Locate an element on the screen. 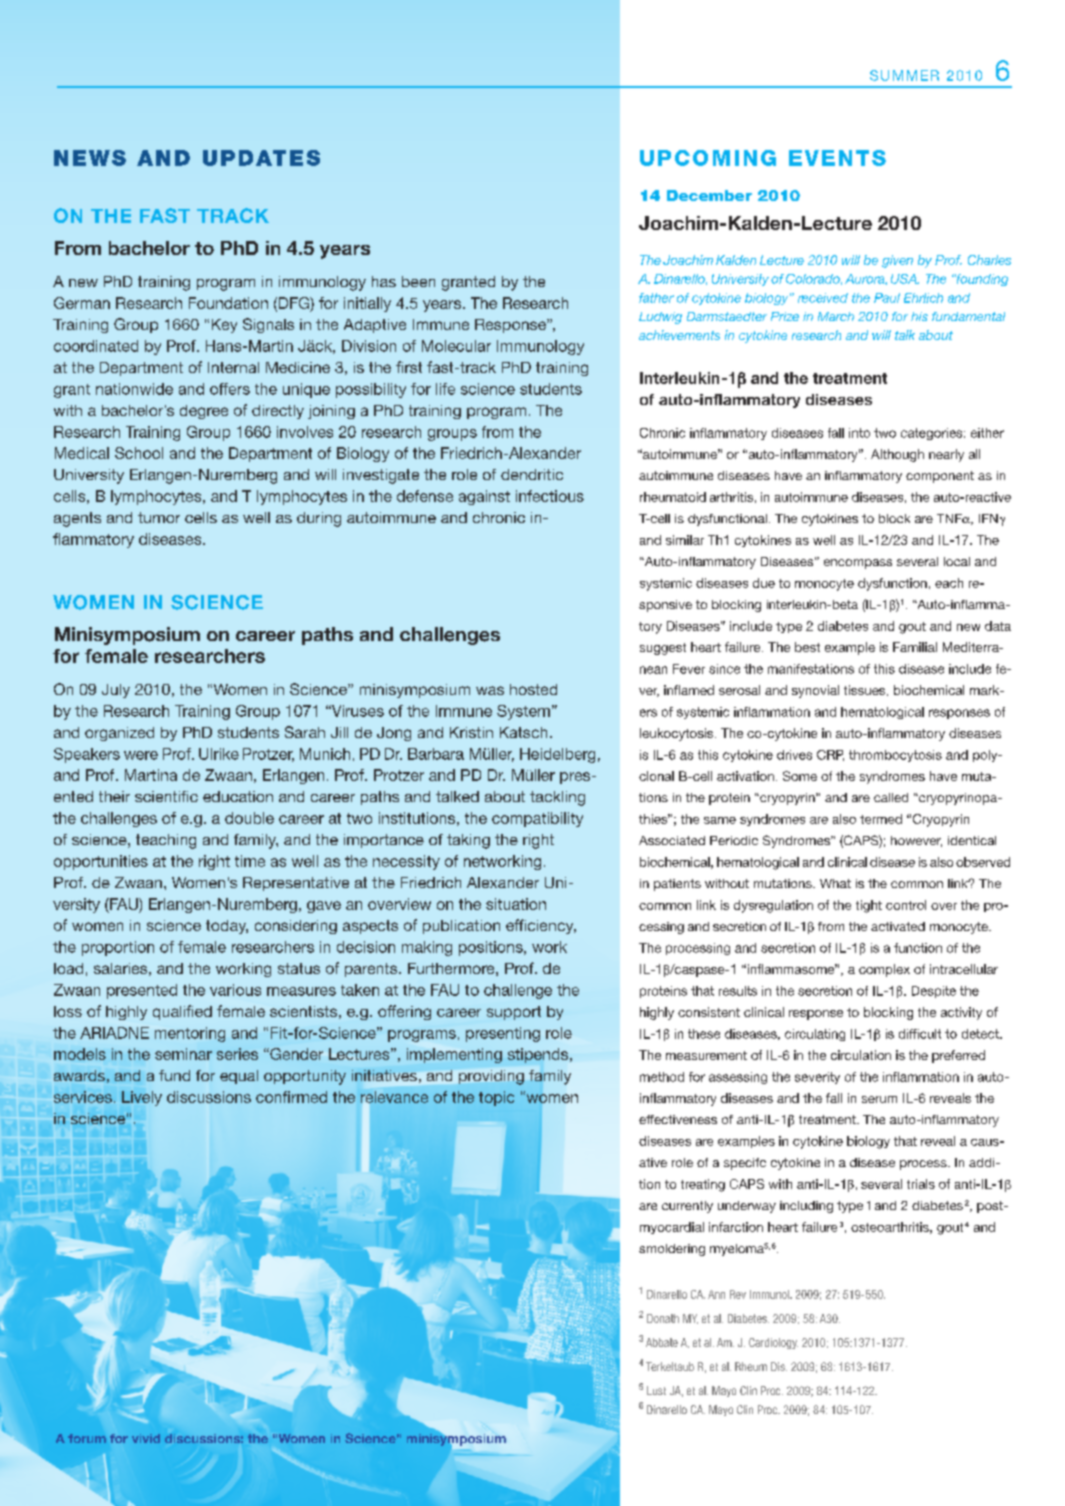 The width and height of the screenshot is (1065, 1506). summer is located at coordinates (904, 75).
